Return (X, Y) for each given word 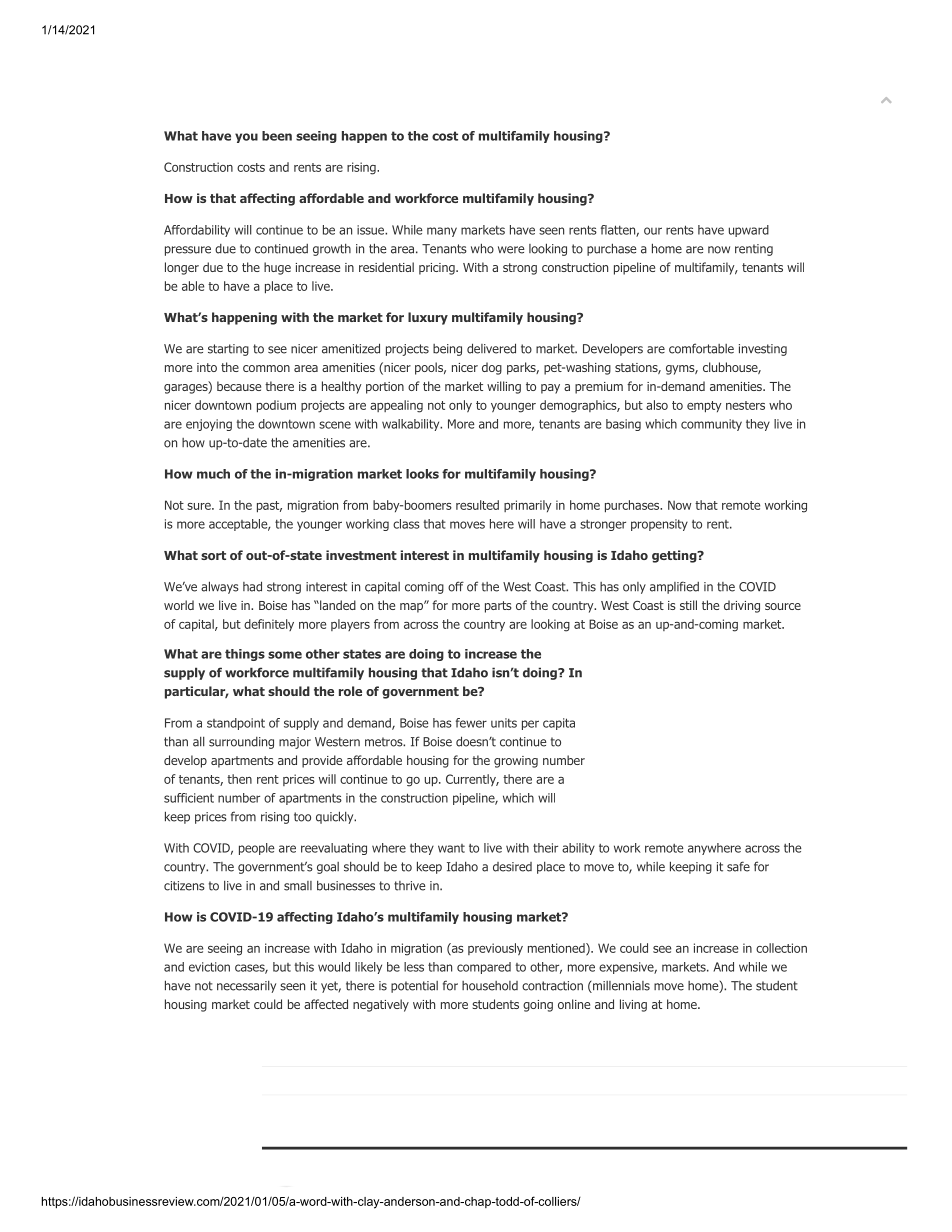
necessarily (246, 987)
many (442, 232)
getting (675, 556)
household (490, 986)
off (456, 586)
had (252, 586)
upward (749, 231)
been (277, 136)
